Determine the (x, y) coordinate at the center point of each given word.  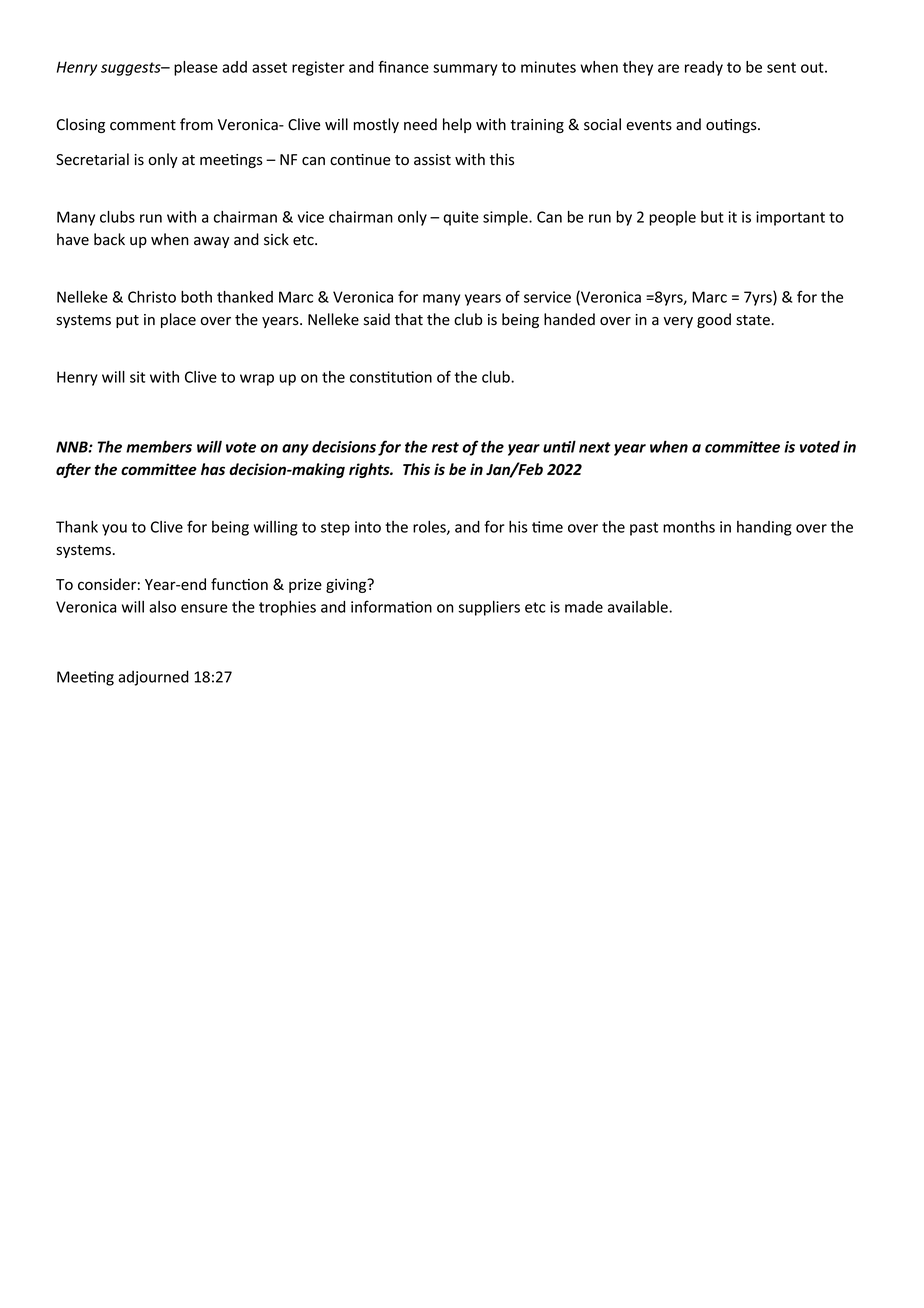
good (714, 320)
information (391, 606)
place (178, 320)
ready (704, 68)
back (109, 239)
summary (465, 70)
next (595, 447)
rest (445, 447)
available (639, 607)
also (162, 607)
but (712, 217)
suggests (132, 69)
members (159, 446)
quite (461, 218)
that (409, 319)
